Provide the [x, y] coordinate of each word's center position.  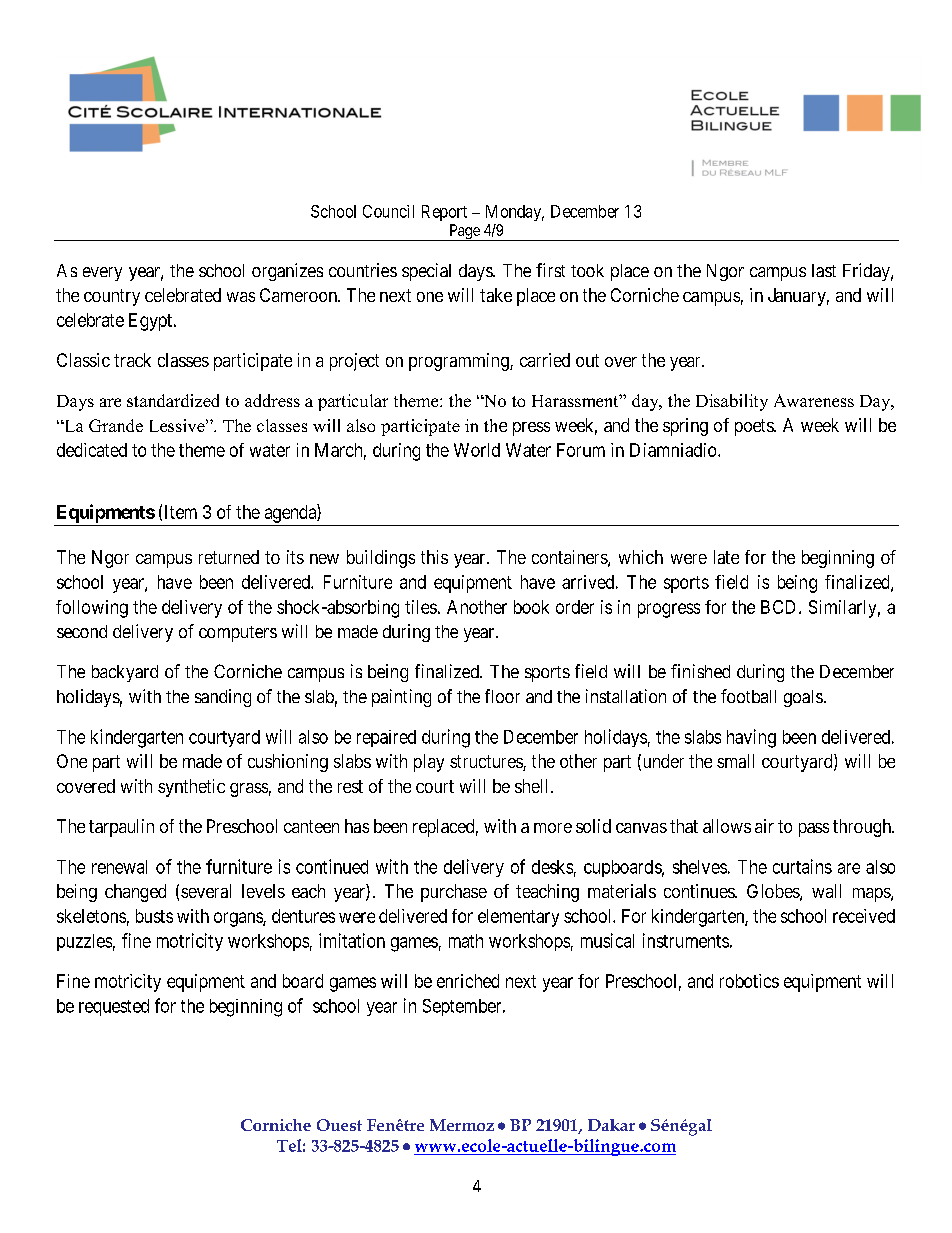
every [102, 274]
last [824, 270]
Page [464, 232]
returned [229, 557]
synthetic [191, 788]
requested [114, 1007]
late [726, 557]
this [434, 557]
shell [533, 786]
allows [727, 826]
